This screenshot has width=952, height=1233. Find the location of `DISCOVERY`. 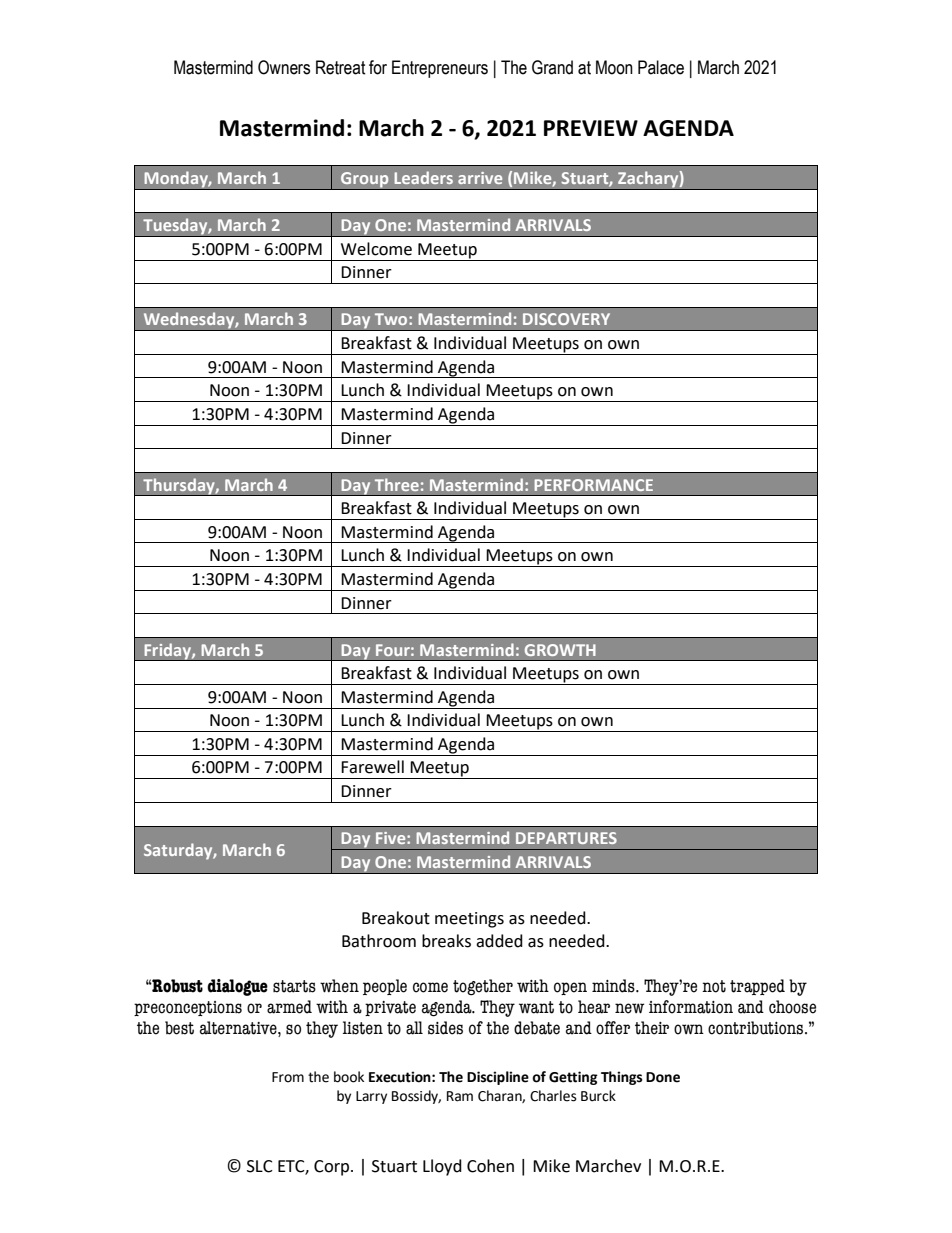

DISCOVERY is located at coordinates (566, 319).
